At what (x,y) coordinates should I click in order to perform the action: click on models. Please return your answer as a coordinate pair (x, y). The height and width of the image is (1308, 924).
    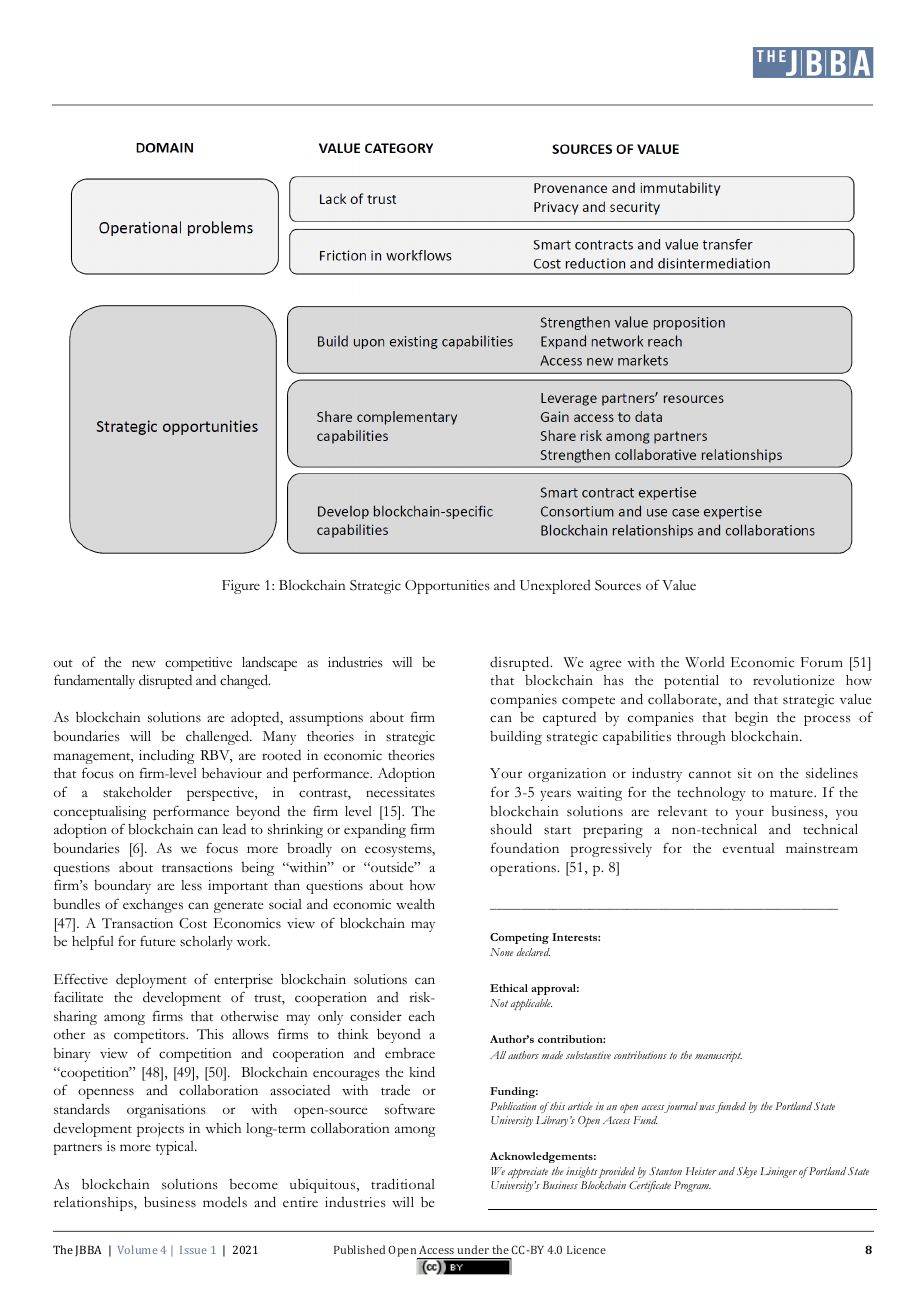
    Looking at the image, I should click on (225, 1202).
